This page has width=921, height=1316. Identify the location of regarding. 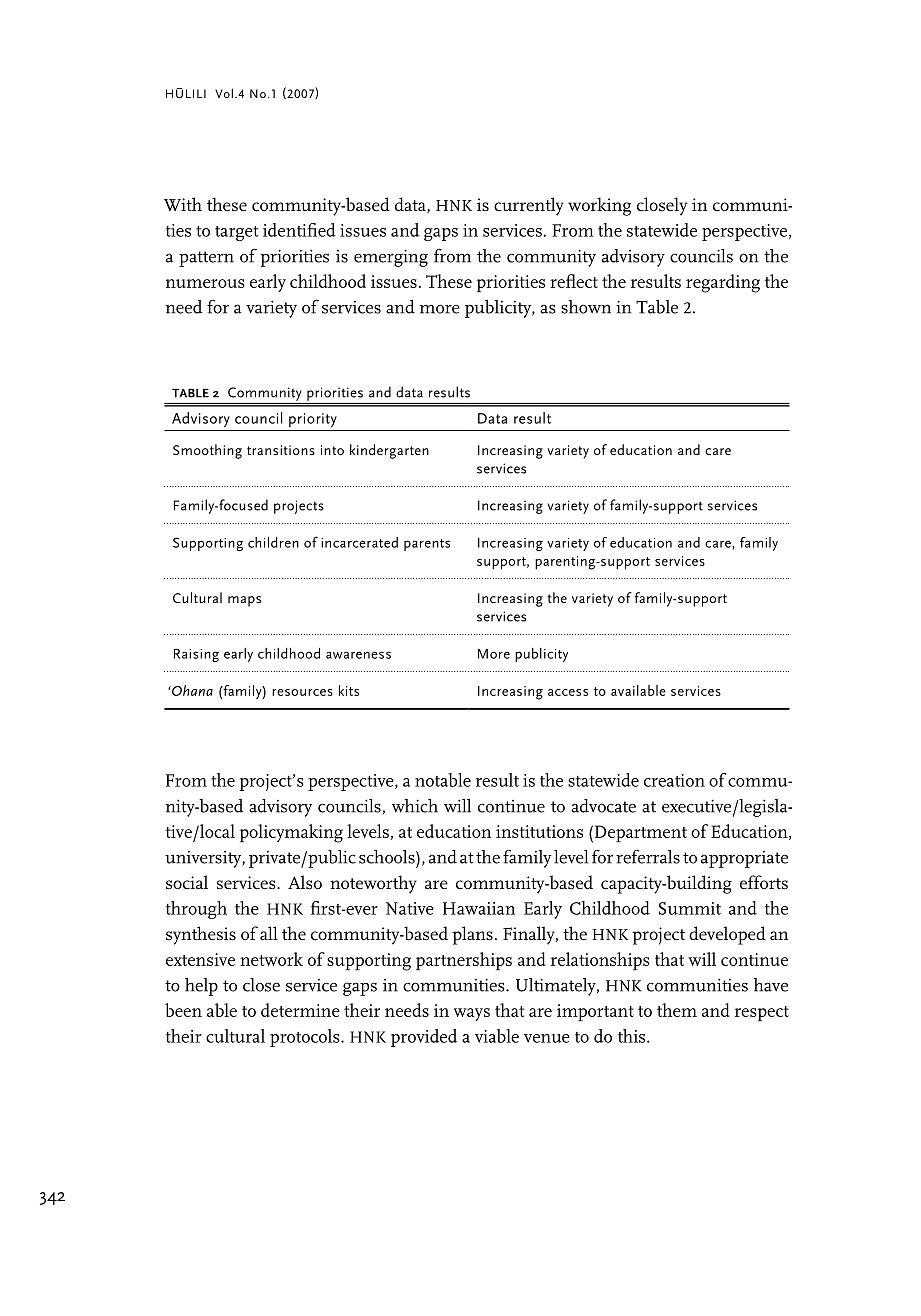
(723, 283).
